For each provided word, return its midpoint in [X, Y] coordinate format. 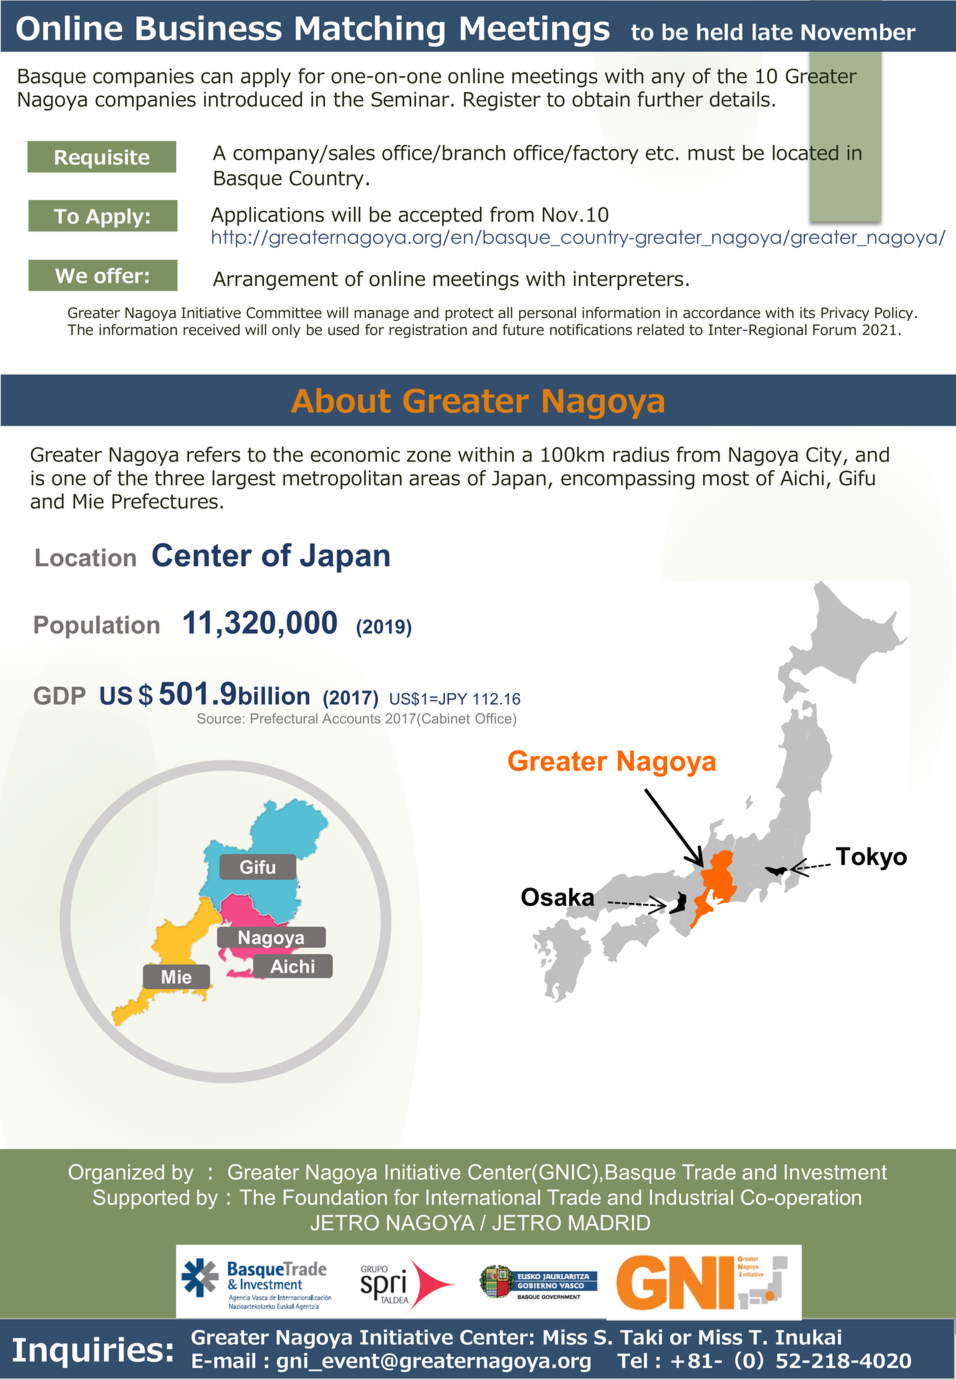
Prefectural [284, 718]
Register [502, 101]
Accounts [351, 718]
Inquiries [88, 1352]
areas [434, 480]
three [179, 478]
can [217, 78]
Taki [641, 1337]
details [740, 99]
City [825, 456]
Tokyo [871, 859]
